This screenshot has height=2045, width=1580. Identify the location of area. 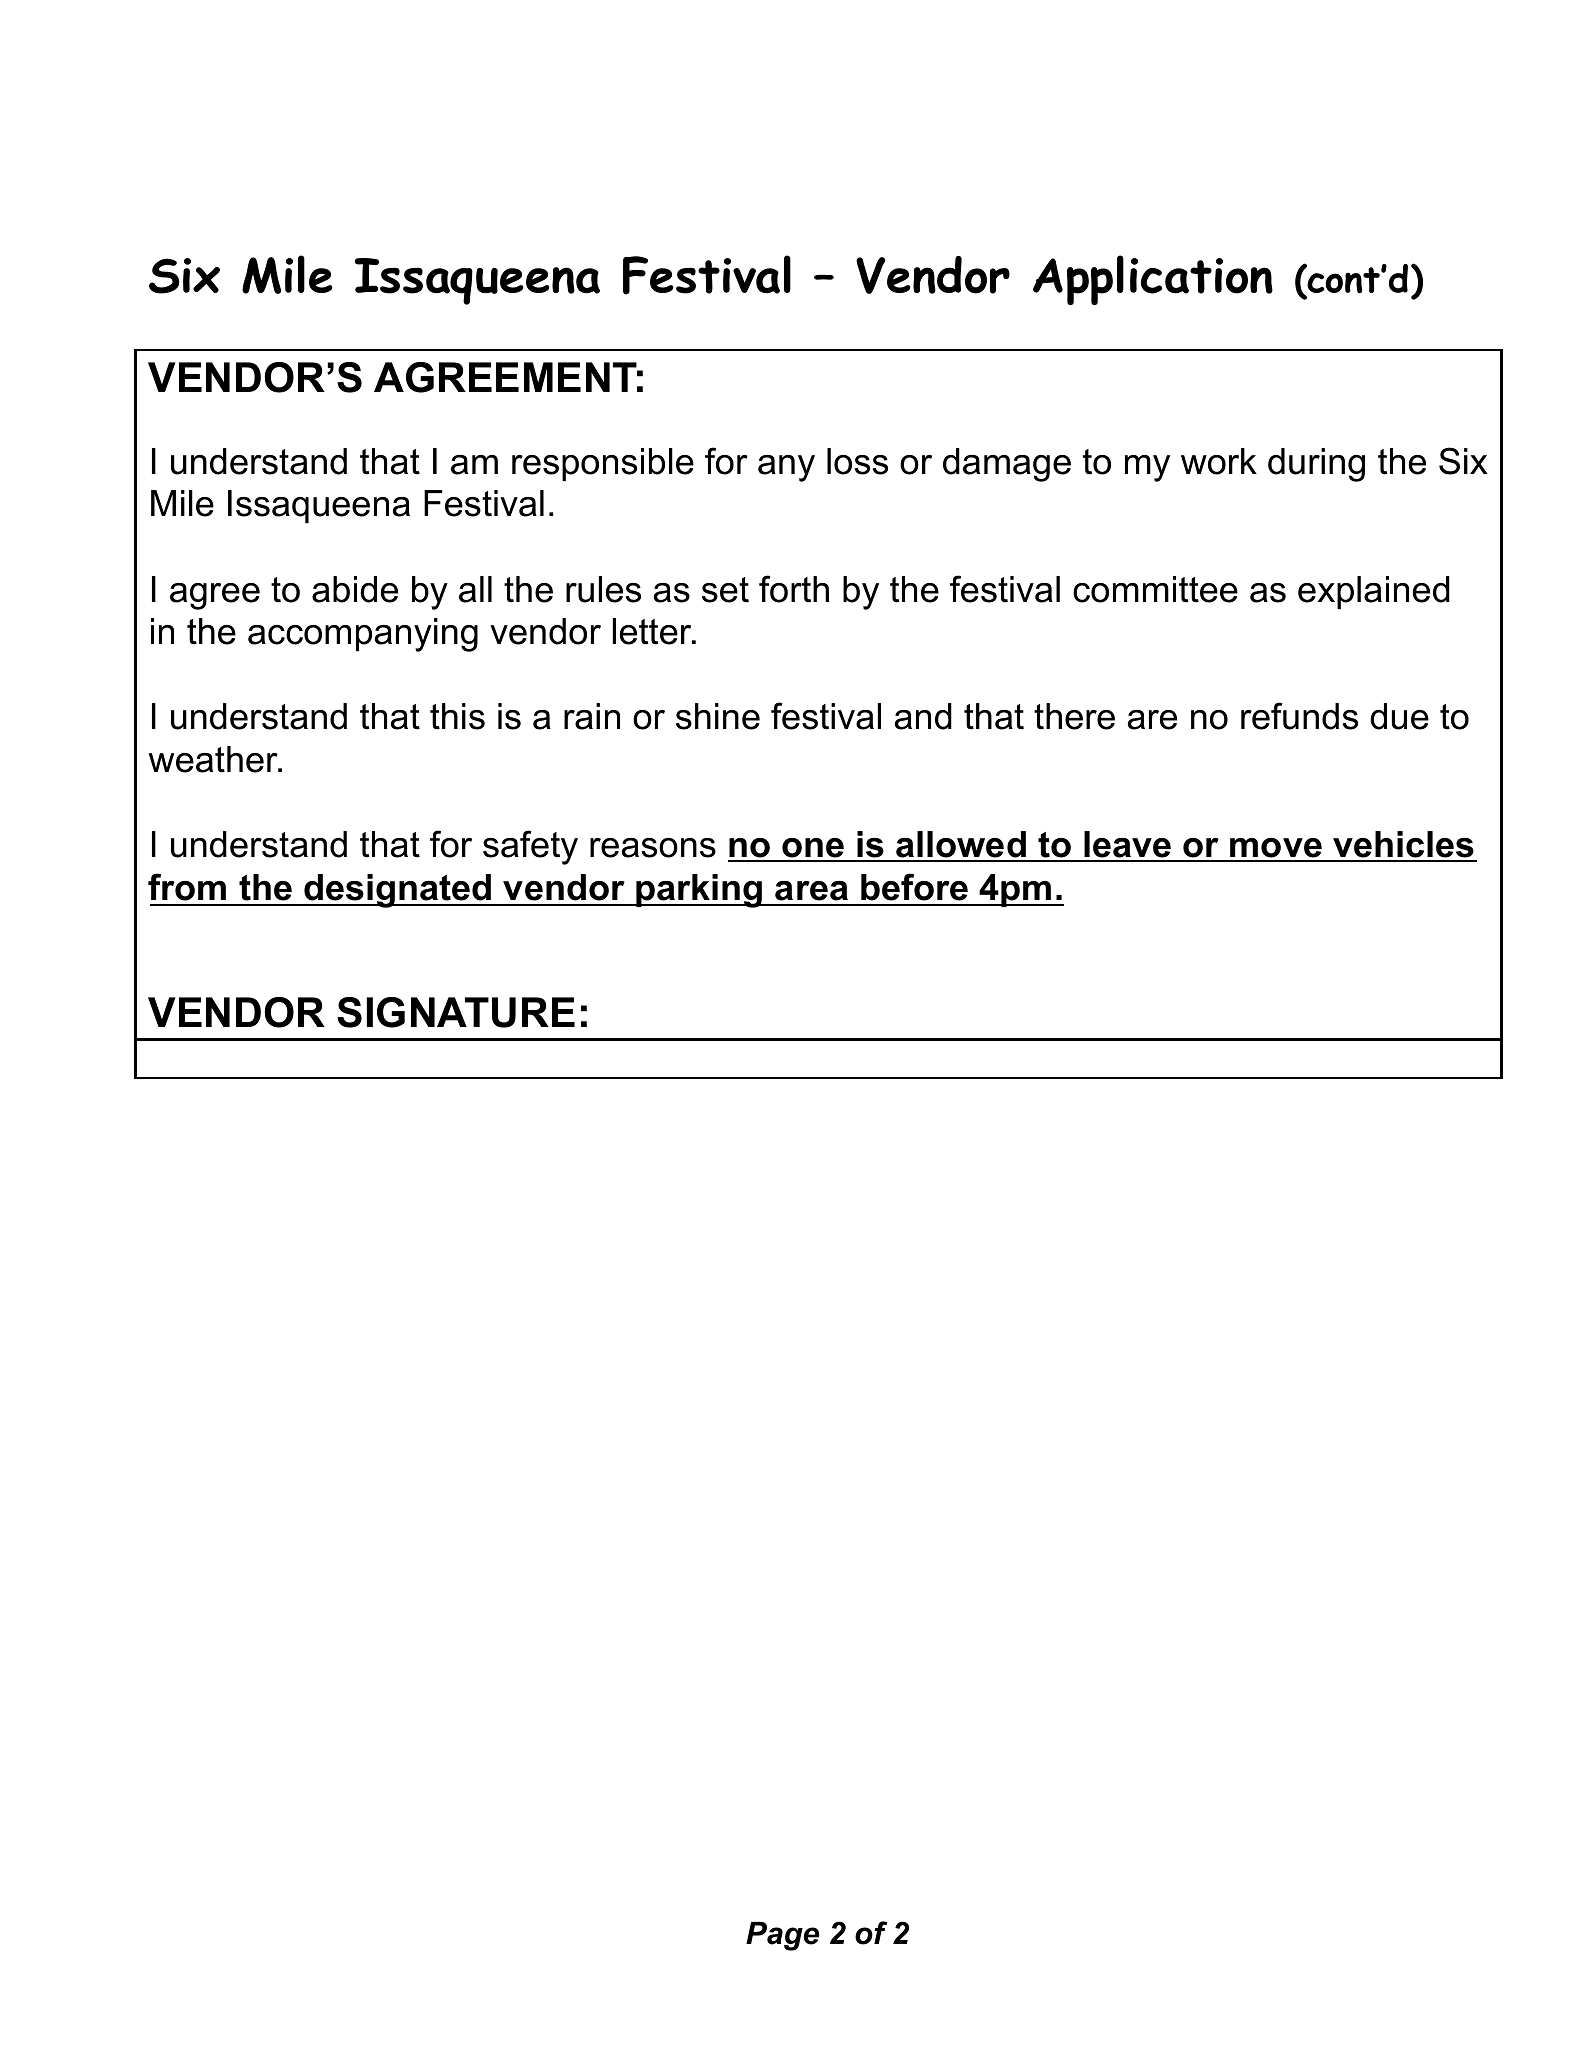
(811, 891).
